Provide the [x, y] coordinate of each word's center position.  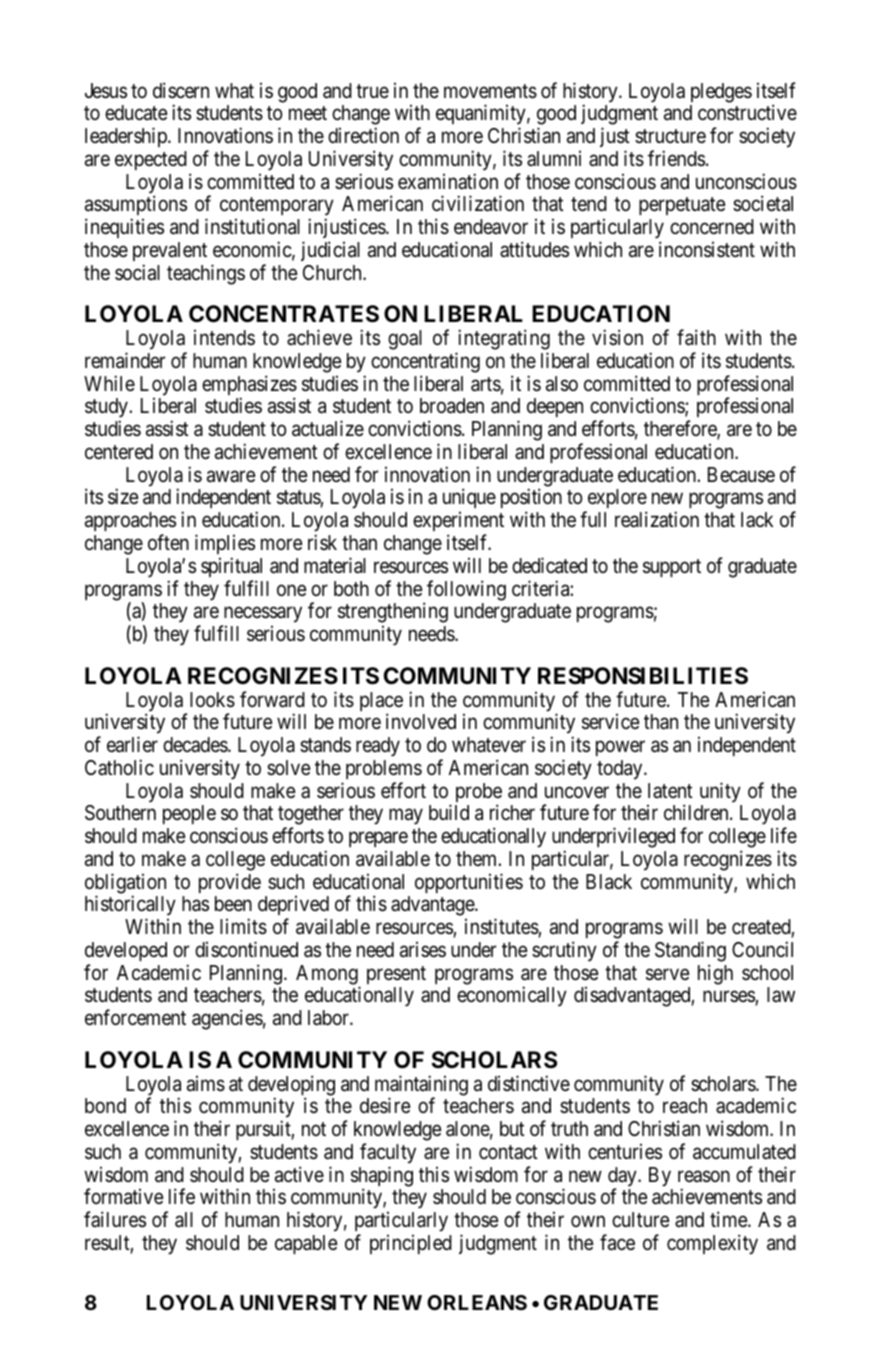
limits [243, 926]
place [381, 703]
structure [670, 136]
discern [181, 90]
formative [124, 1196]
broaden [452, 406]
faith [696, 337]
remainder [125, 360]
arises [423, 950]
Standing [690, 951]
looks [212, 700]
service [611, 722]
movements [490, 91]
